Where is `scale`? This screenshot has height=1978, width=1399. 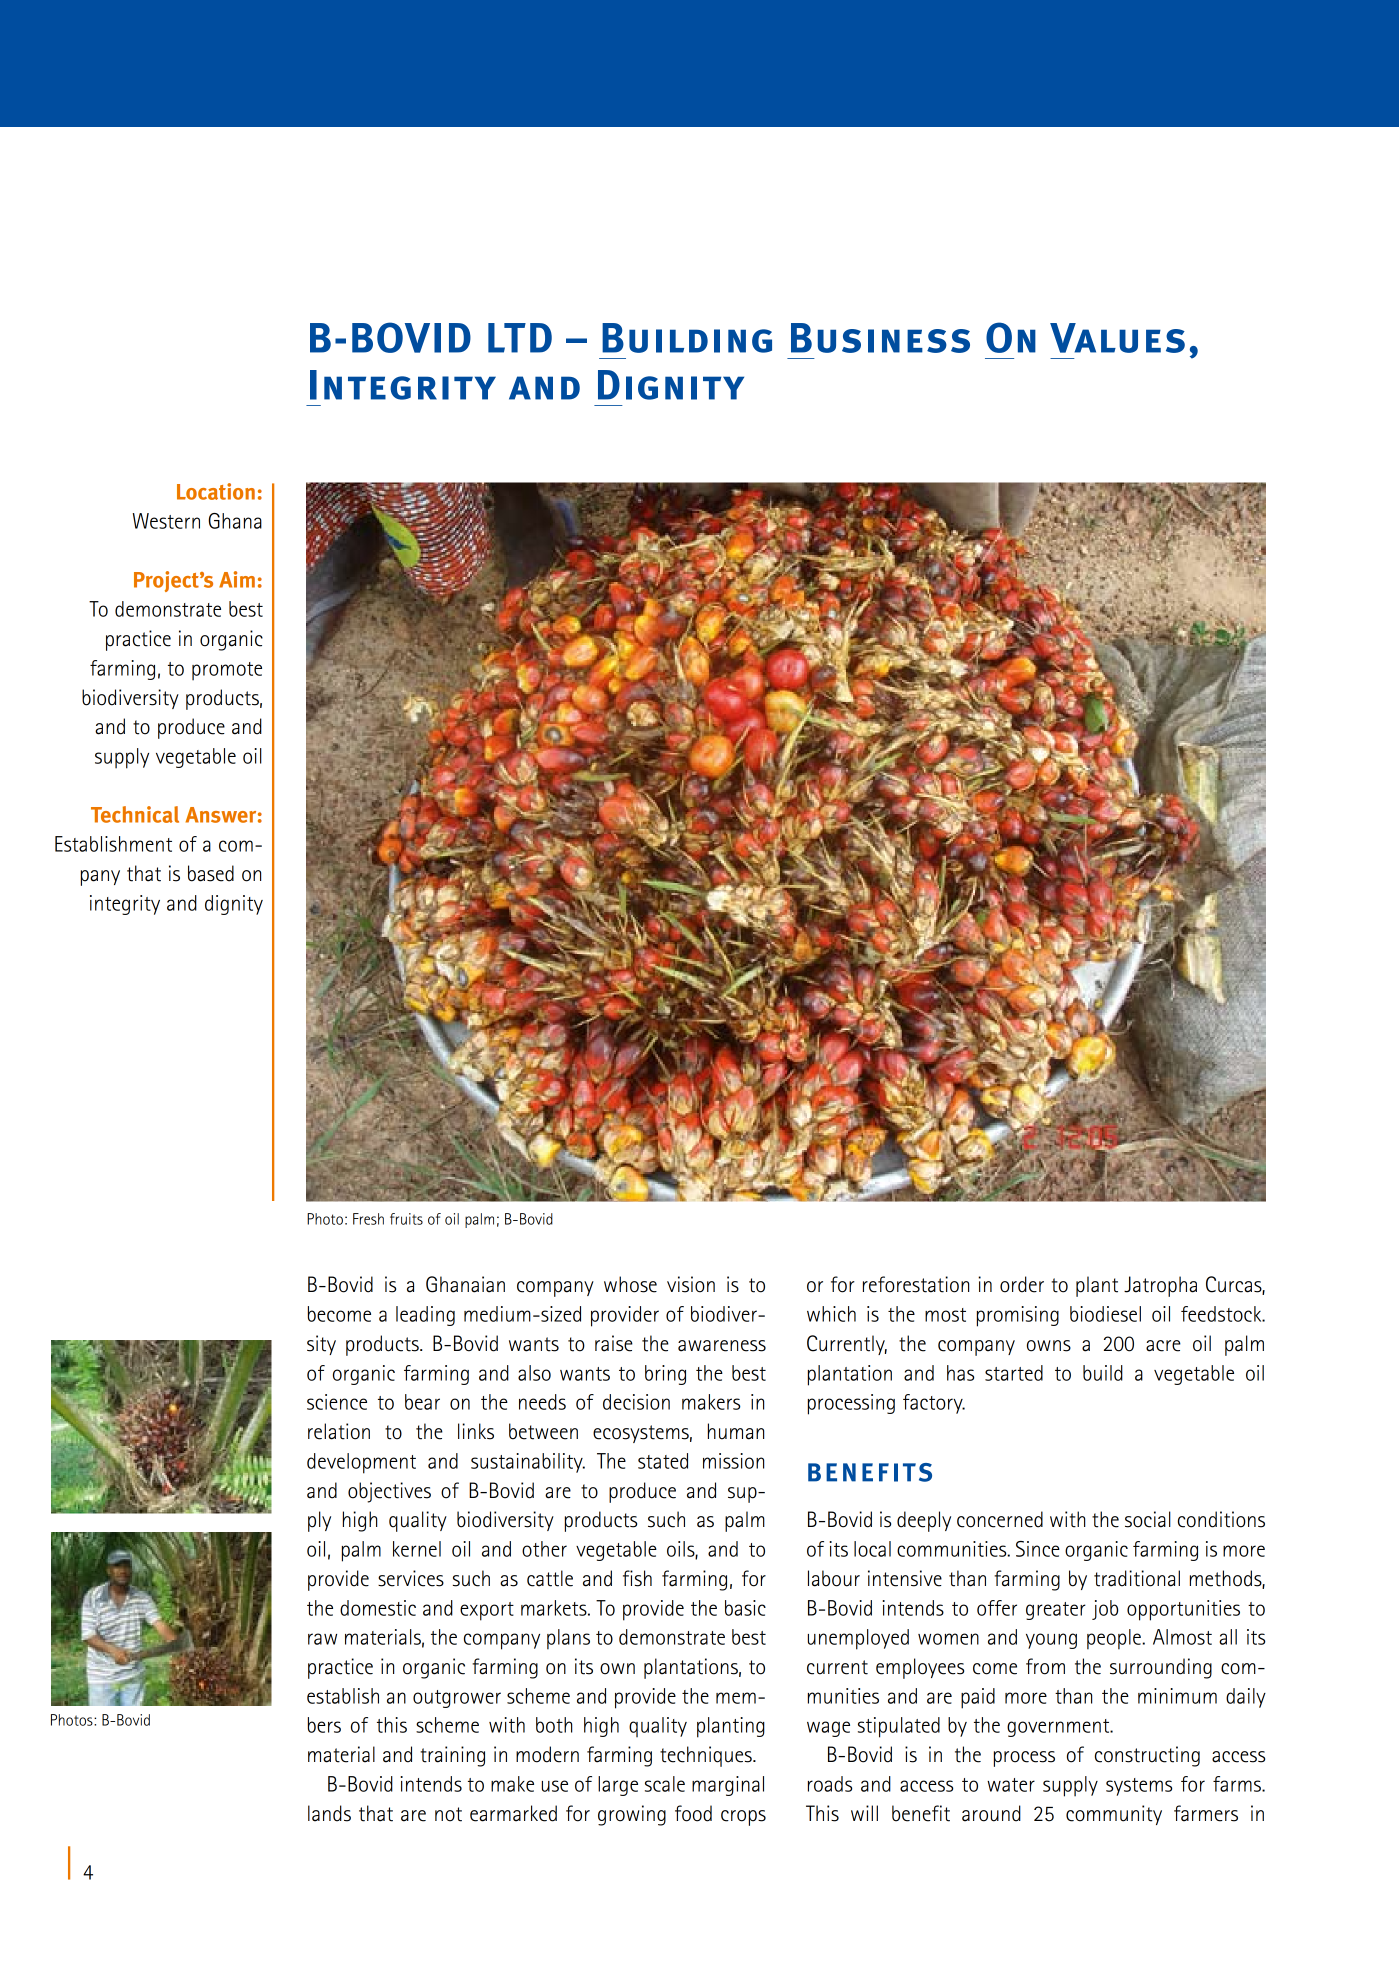 scale is located at coordinates (665, 1784).
